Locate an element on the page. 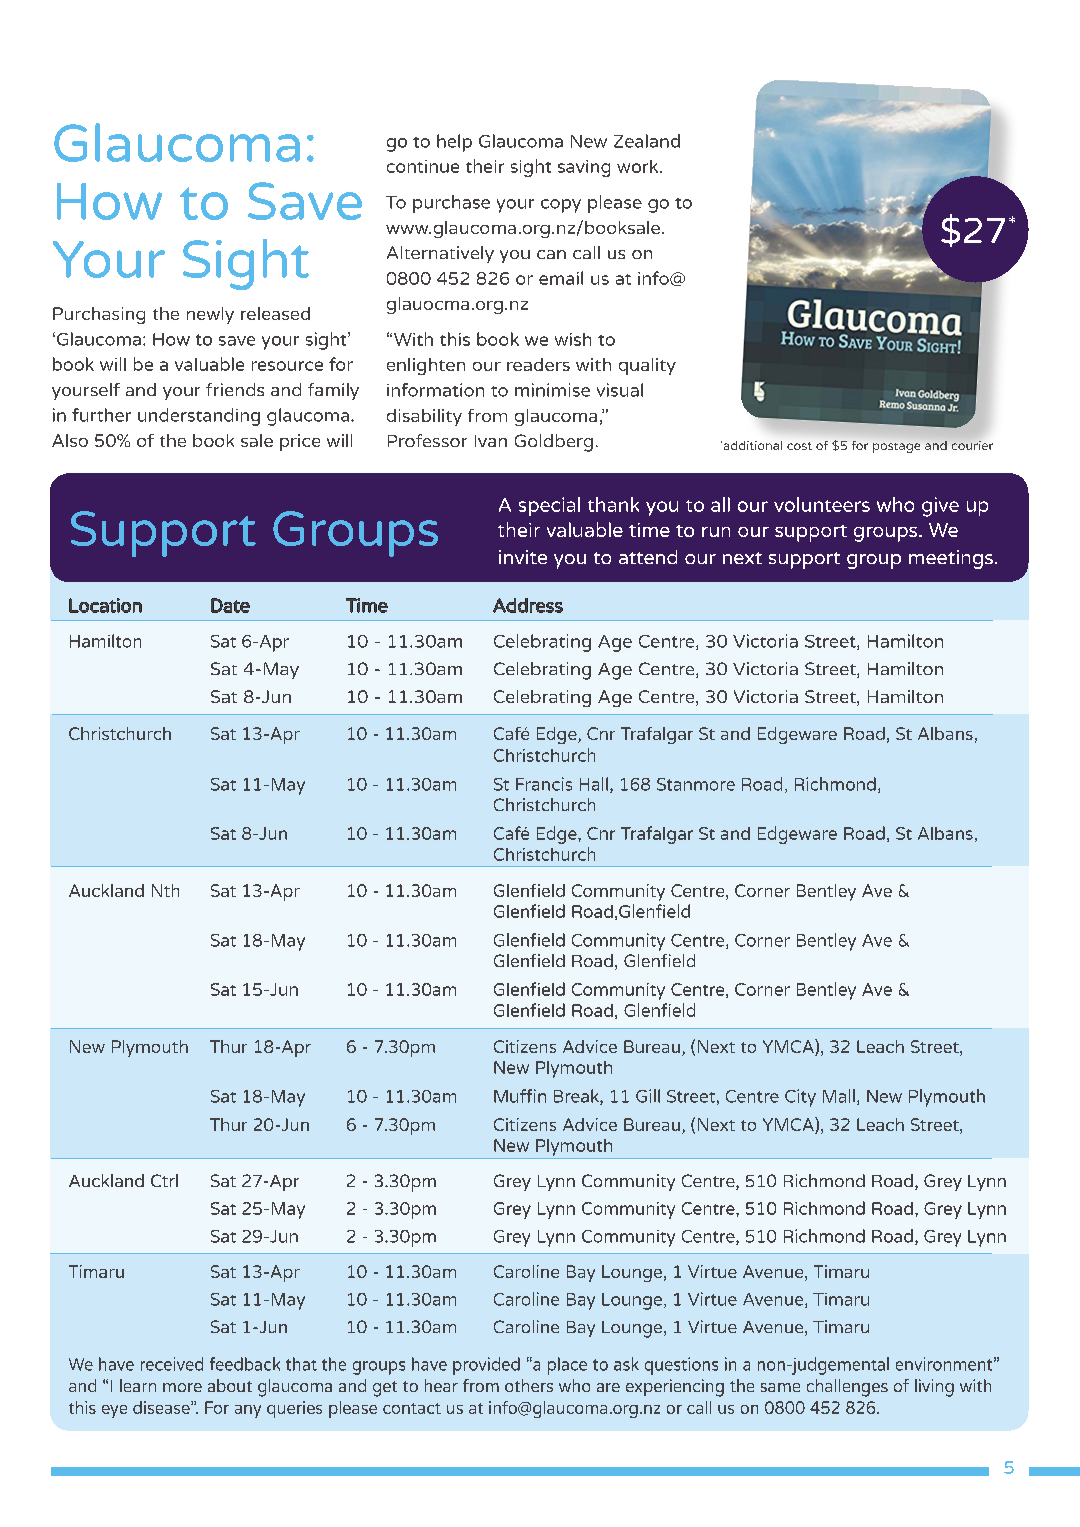 The image size is (1080, 1527). Zealand is located at coordinates (647, 141).
